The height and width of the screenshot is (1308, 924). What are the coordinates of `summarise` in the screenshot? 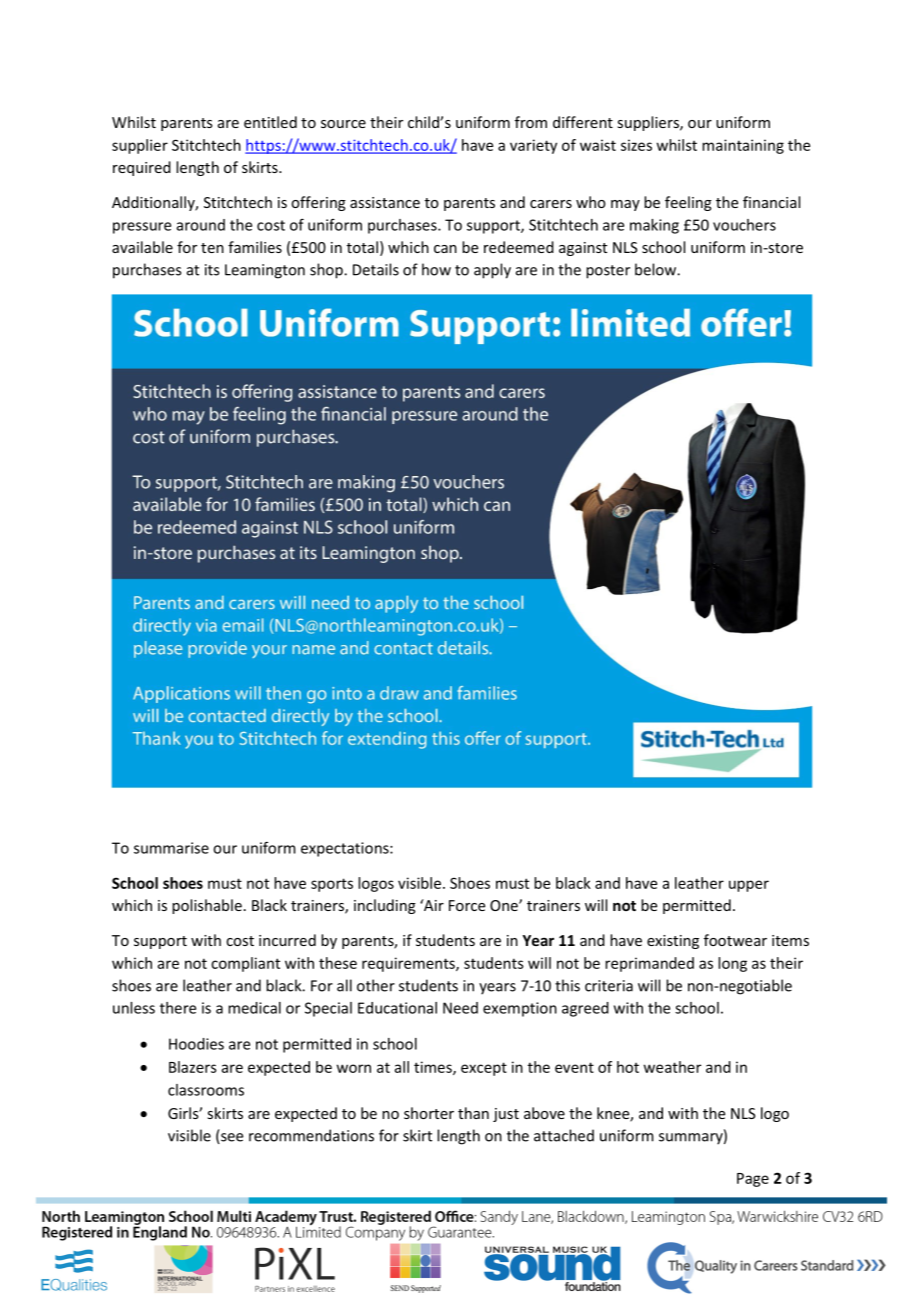 It's located at (171, 848).
